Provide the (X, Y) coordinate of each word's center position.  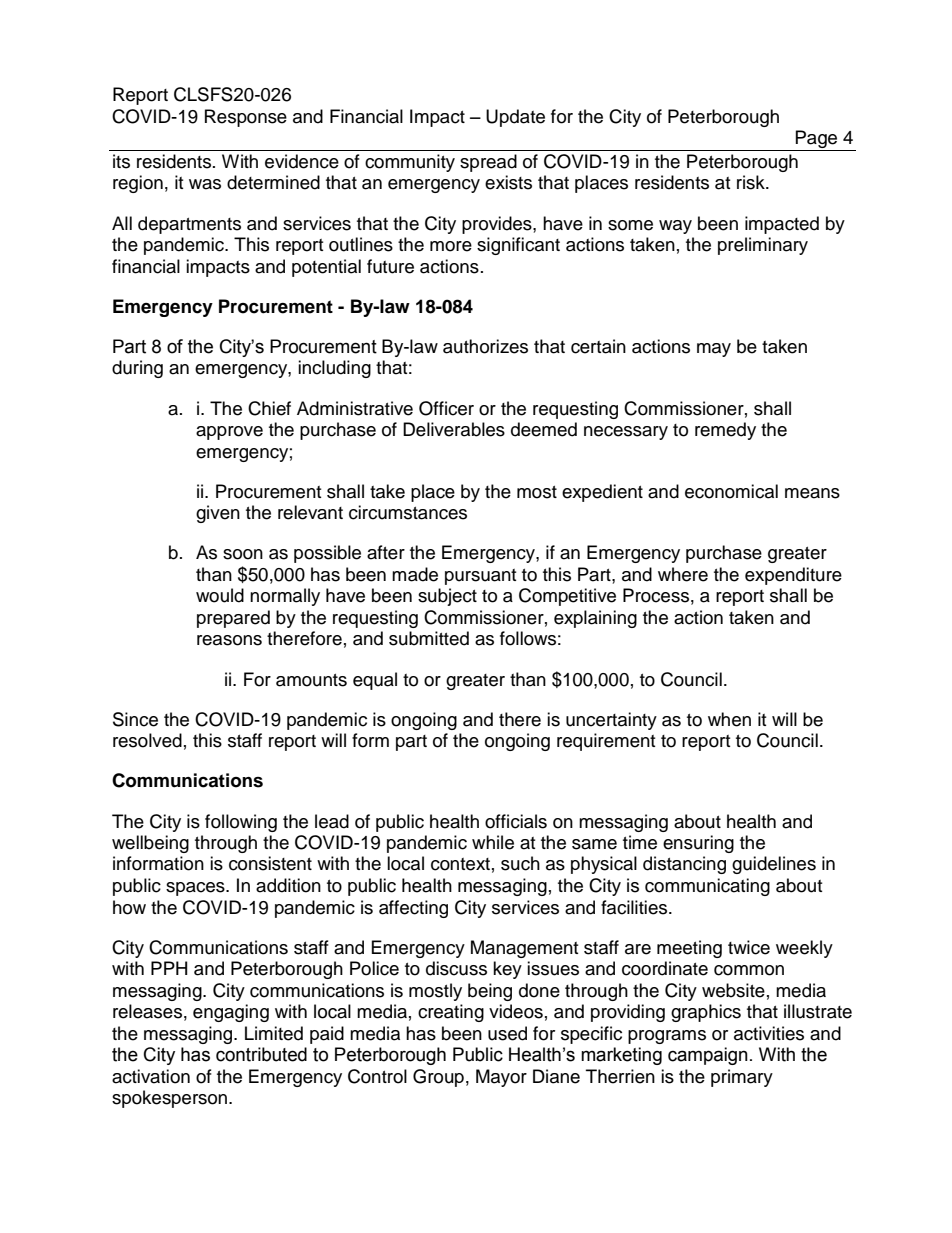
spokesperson (171, 1099)
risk (752, 182)
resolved (147, 740)
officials (516, 821)
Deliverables (454, 429)
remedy (725, 431)
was (205, 184)
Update (515, 118)
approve (229, 433)
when (729, 719)
